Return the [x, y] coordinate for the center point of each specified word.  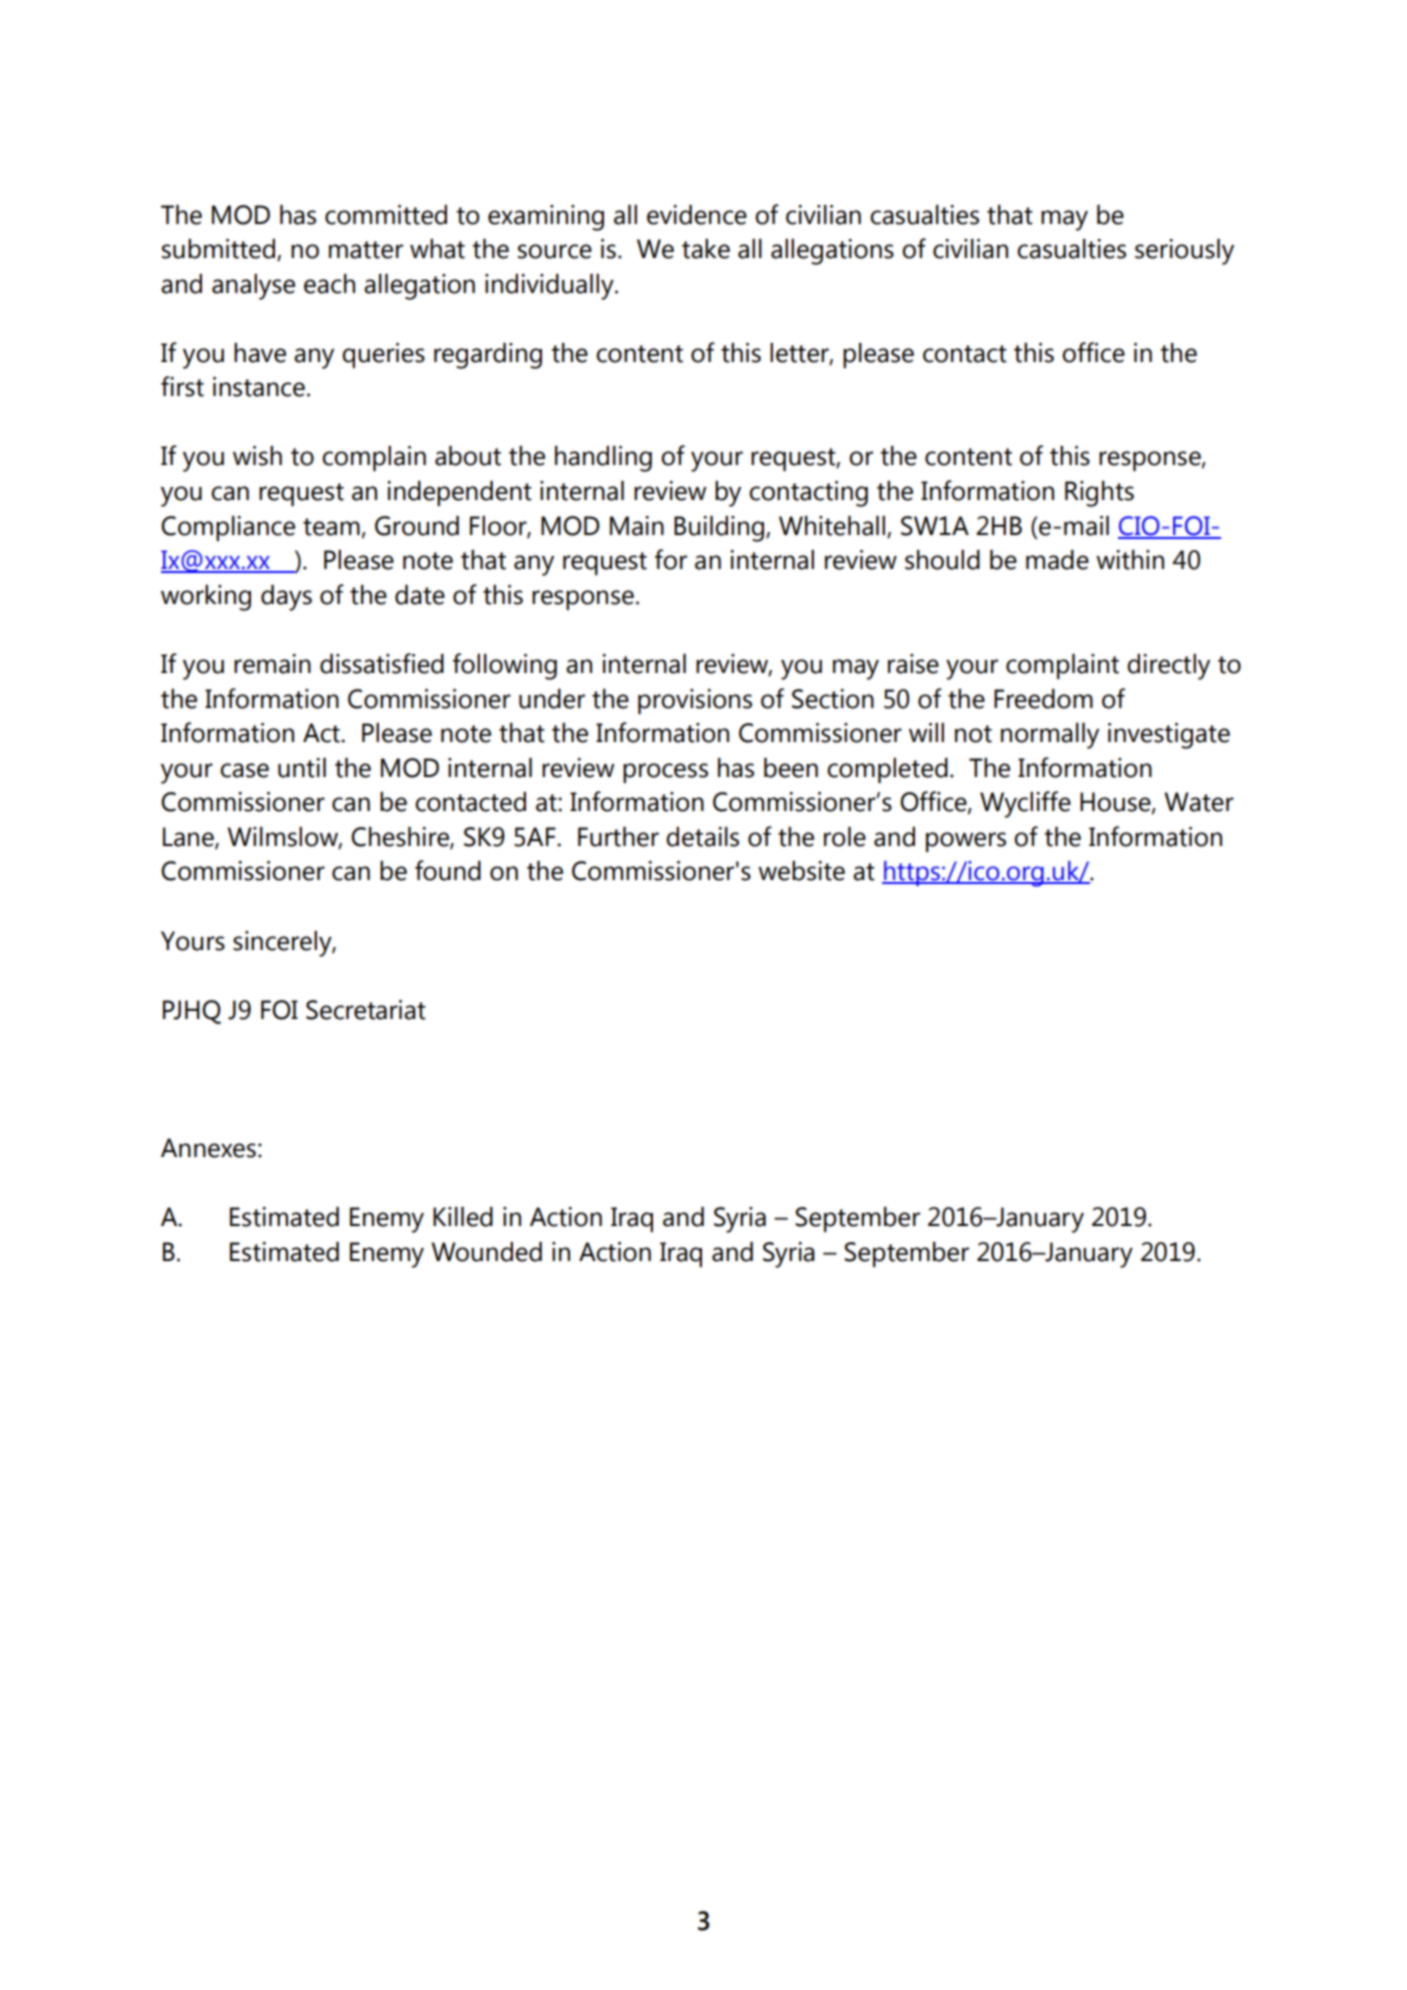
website [801, 871]
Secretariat [366, 1010]
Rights [1099, 494]
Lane [189, 838]
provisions [695, 701]
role [845, 837]
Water [1199, 802]
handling [603, 459]
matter [366, 250]
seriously [1184, 252]
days [286, 598]
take [706, 249]
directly [1168, 667]
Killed [463, 1217]
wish [257, 456]
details [702, 837]
